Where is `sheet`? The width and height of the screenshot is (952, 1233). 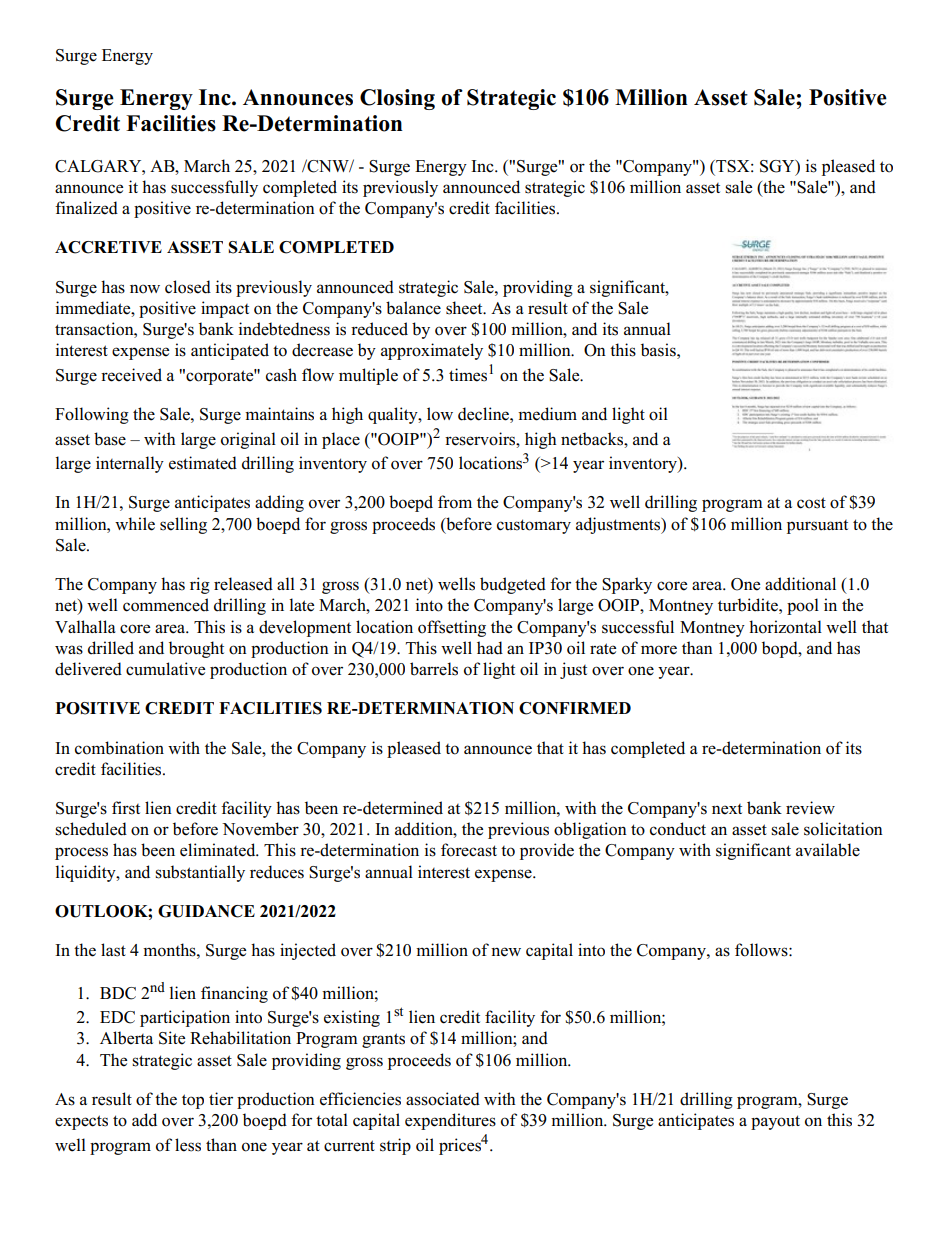
sheet is located at coordinates (465, 308).
